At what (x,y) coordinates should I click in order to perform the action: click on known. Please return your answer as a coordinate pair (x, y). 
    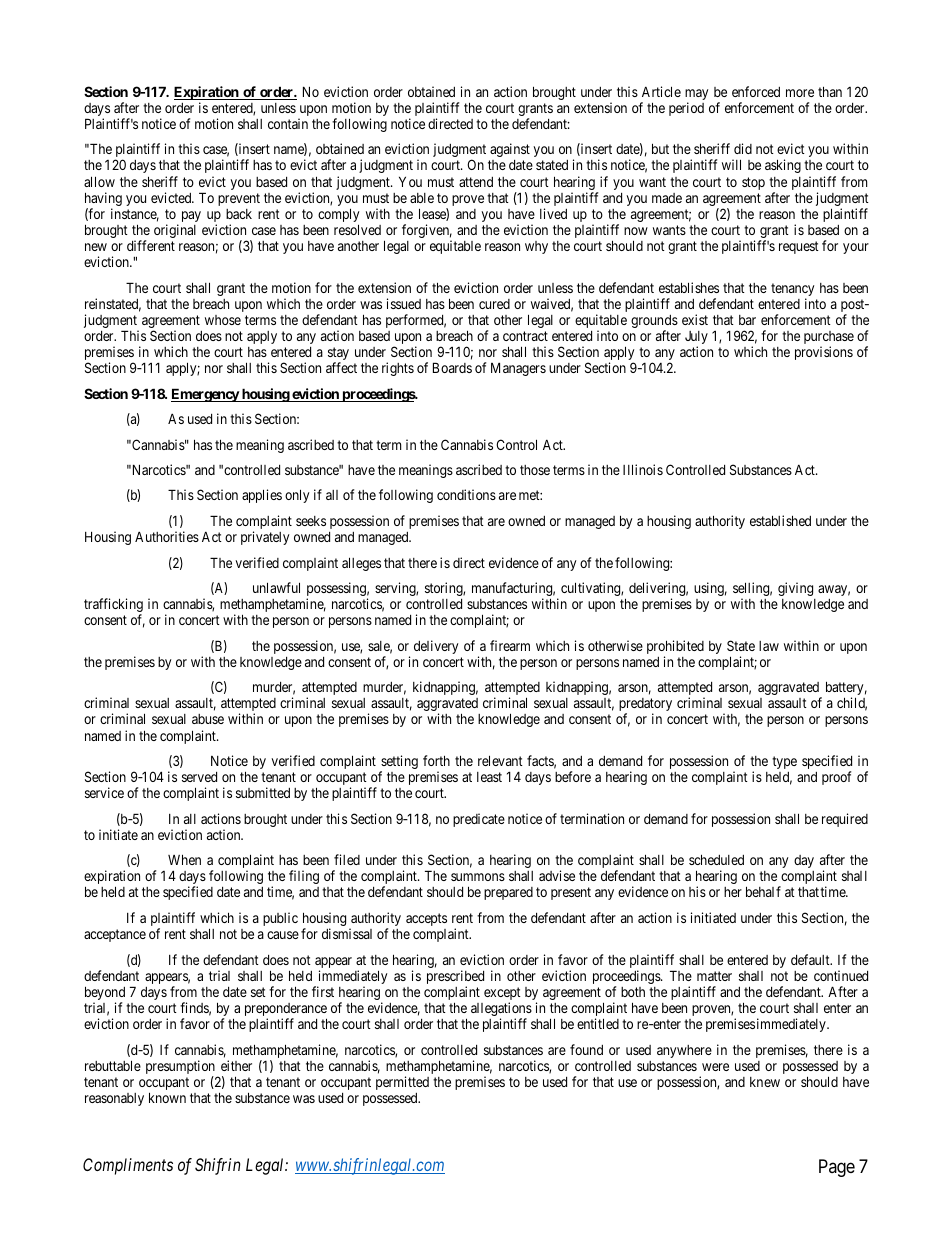
    Looking at the image, I should click on (167, 1097).
